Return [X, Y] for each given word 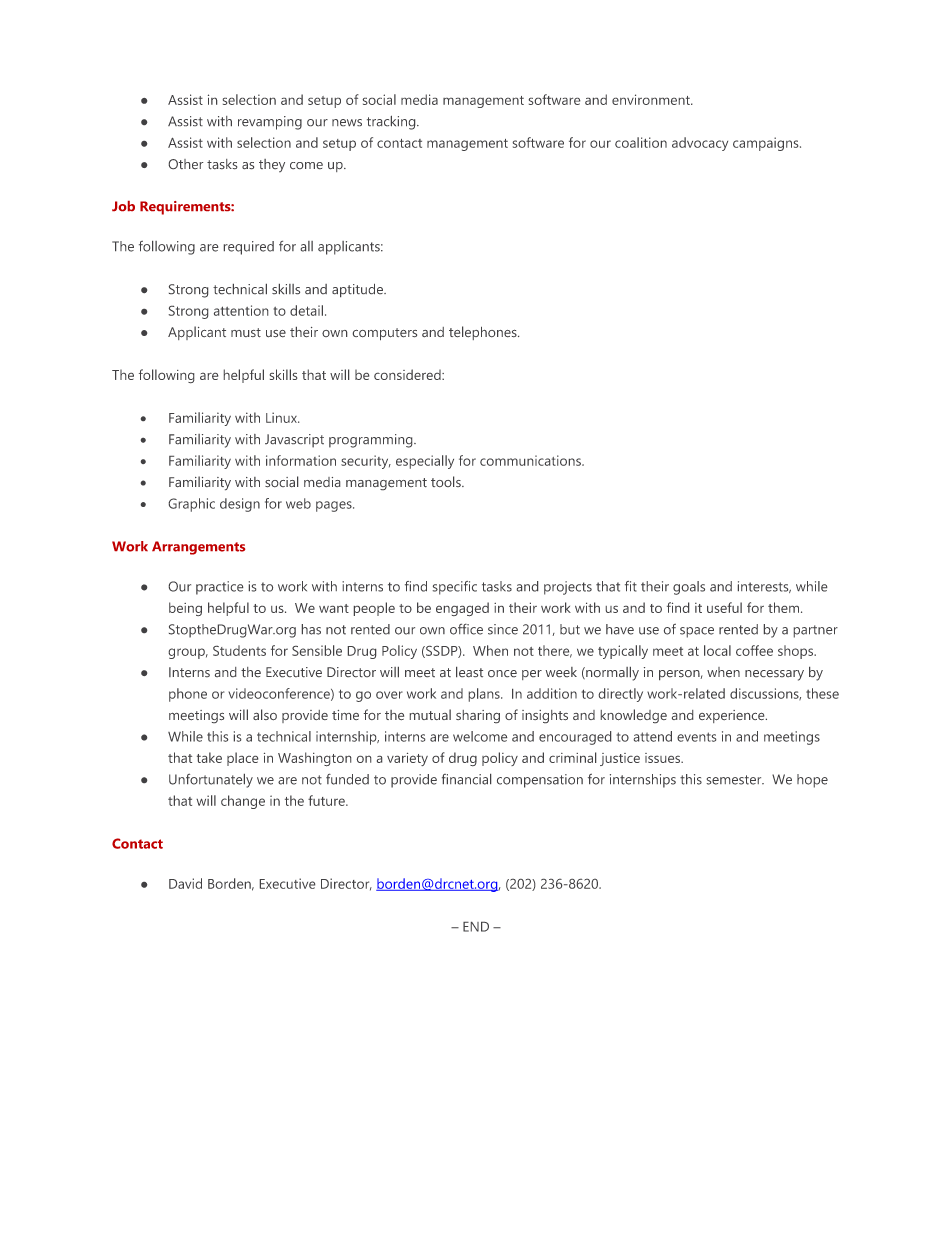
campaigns [767, 144]
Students [239, 650]
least [469, 672]
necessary [774, 675]
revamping [270, 123]
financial [466, 779]
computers [385, 334]
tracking [392, 123]
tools [447, 481]
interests [764, 587]
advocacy [700, 144]
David [185, 883]
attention [241, 310]
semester [735, 780]
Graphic [192, 505]
